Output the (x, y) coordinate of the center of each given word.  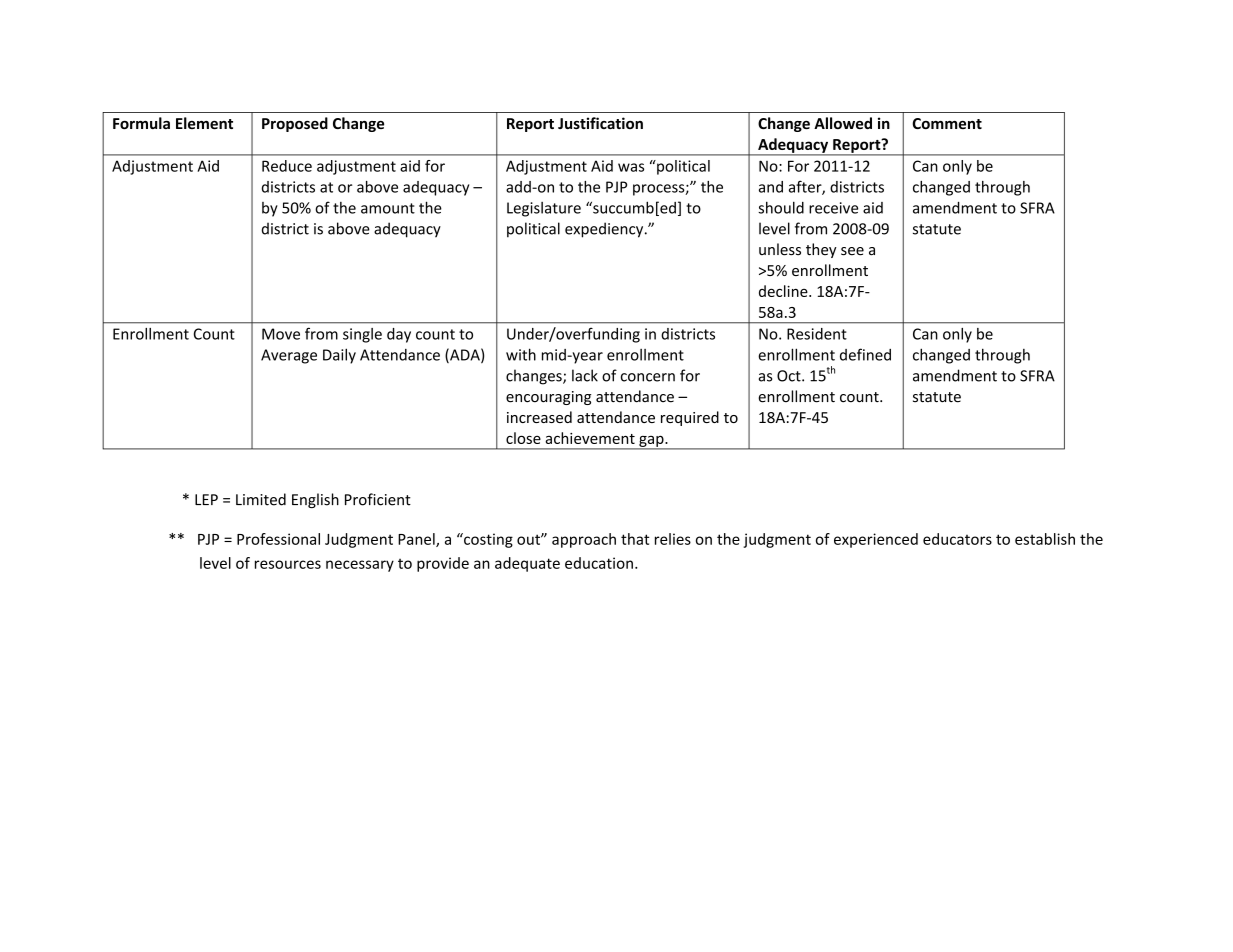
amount (388, 208)
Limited (261, 499)
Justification (600, 123)
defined (865, 354)
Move (281, 334)
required (690, 418)
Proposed (295, 124)
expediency (605, 230)
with (521, 354)
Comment (947, 123)
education (599, 563)
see (852, 251)
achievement (590, 438)
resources (288, 564)
